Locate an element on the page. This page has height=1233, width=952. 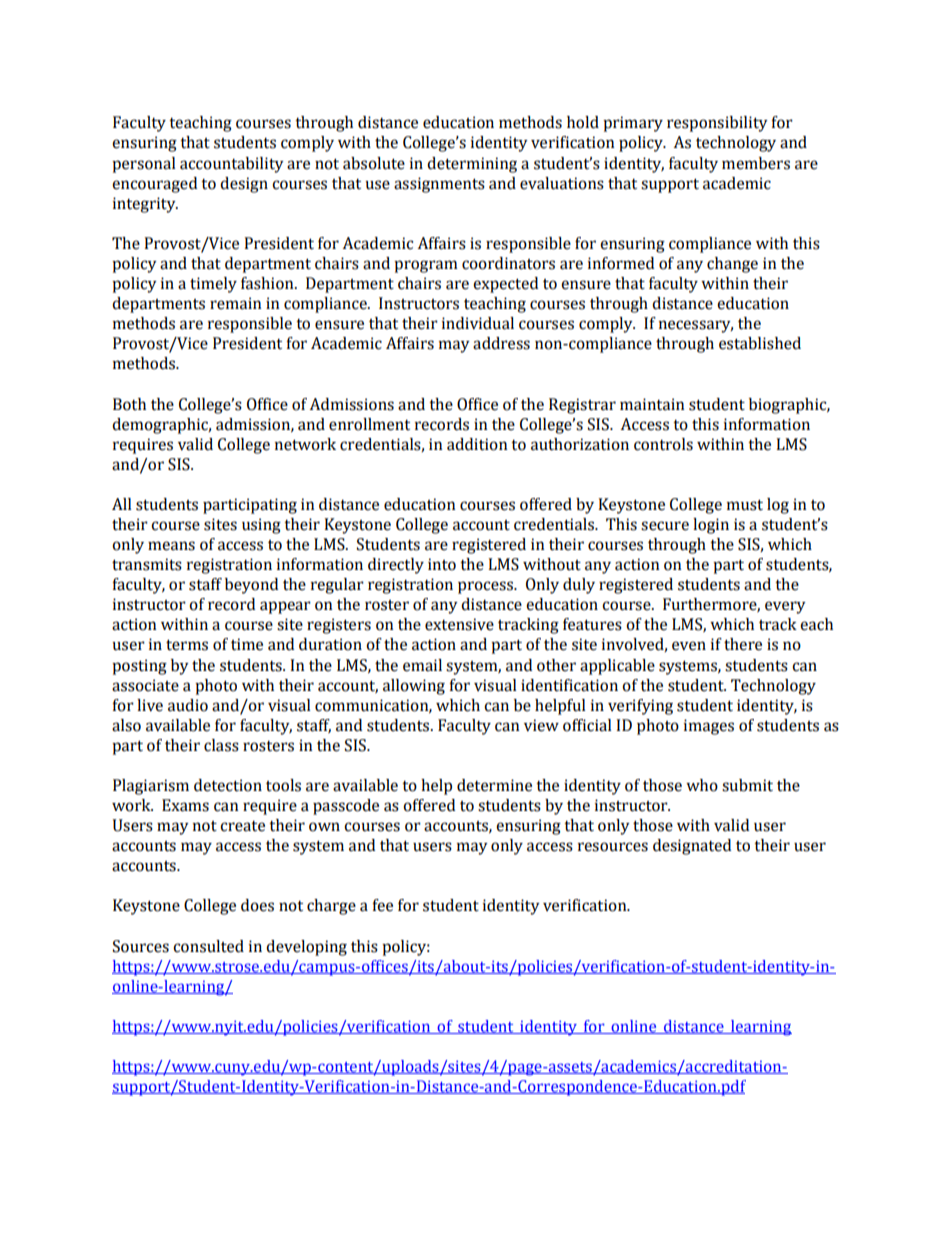
fee is located at coordinates (382, 905).
